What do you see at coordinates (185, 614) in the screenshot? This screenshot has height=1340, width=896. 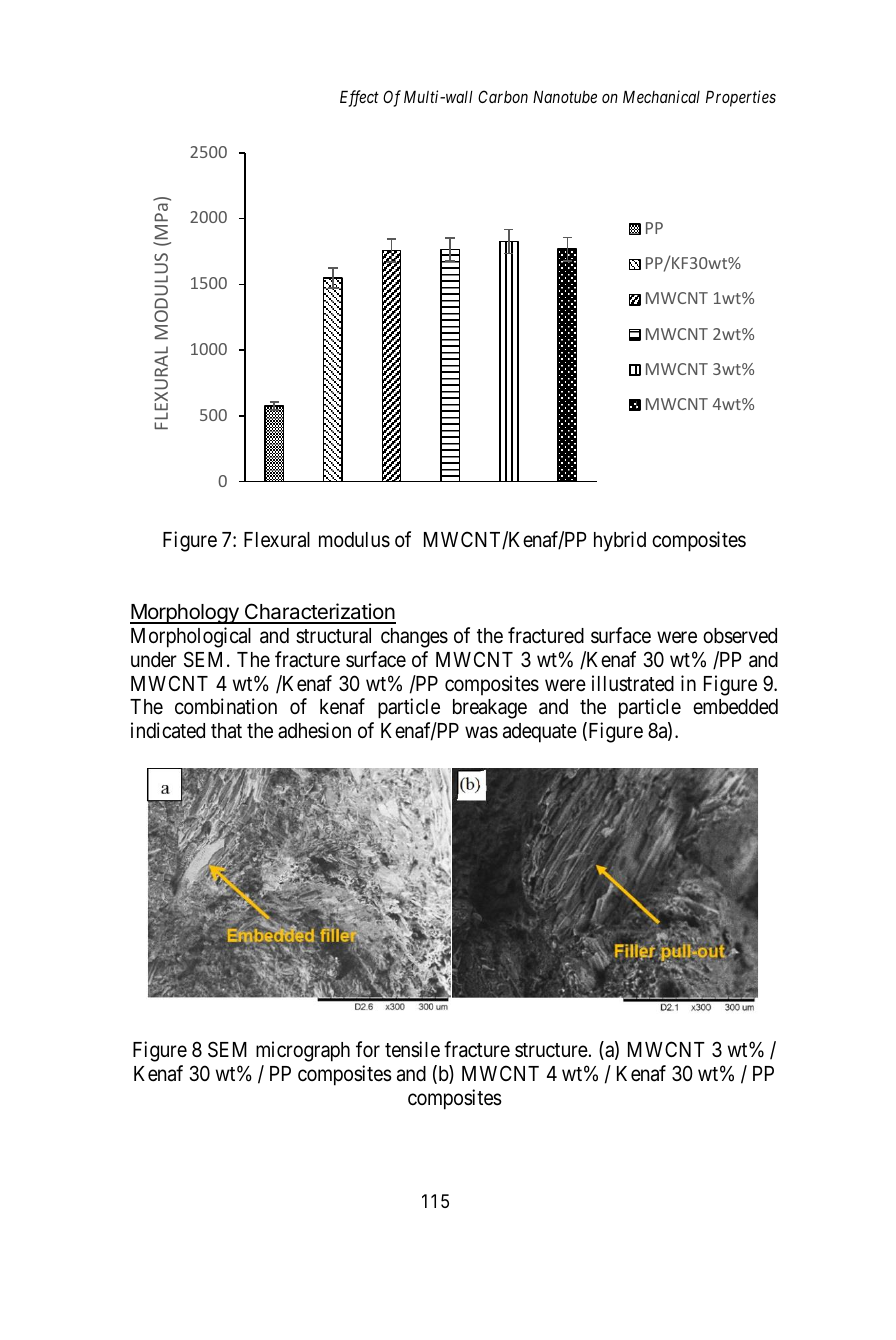 I see `Morphology` at bounding box center [185, 614].
